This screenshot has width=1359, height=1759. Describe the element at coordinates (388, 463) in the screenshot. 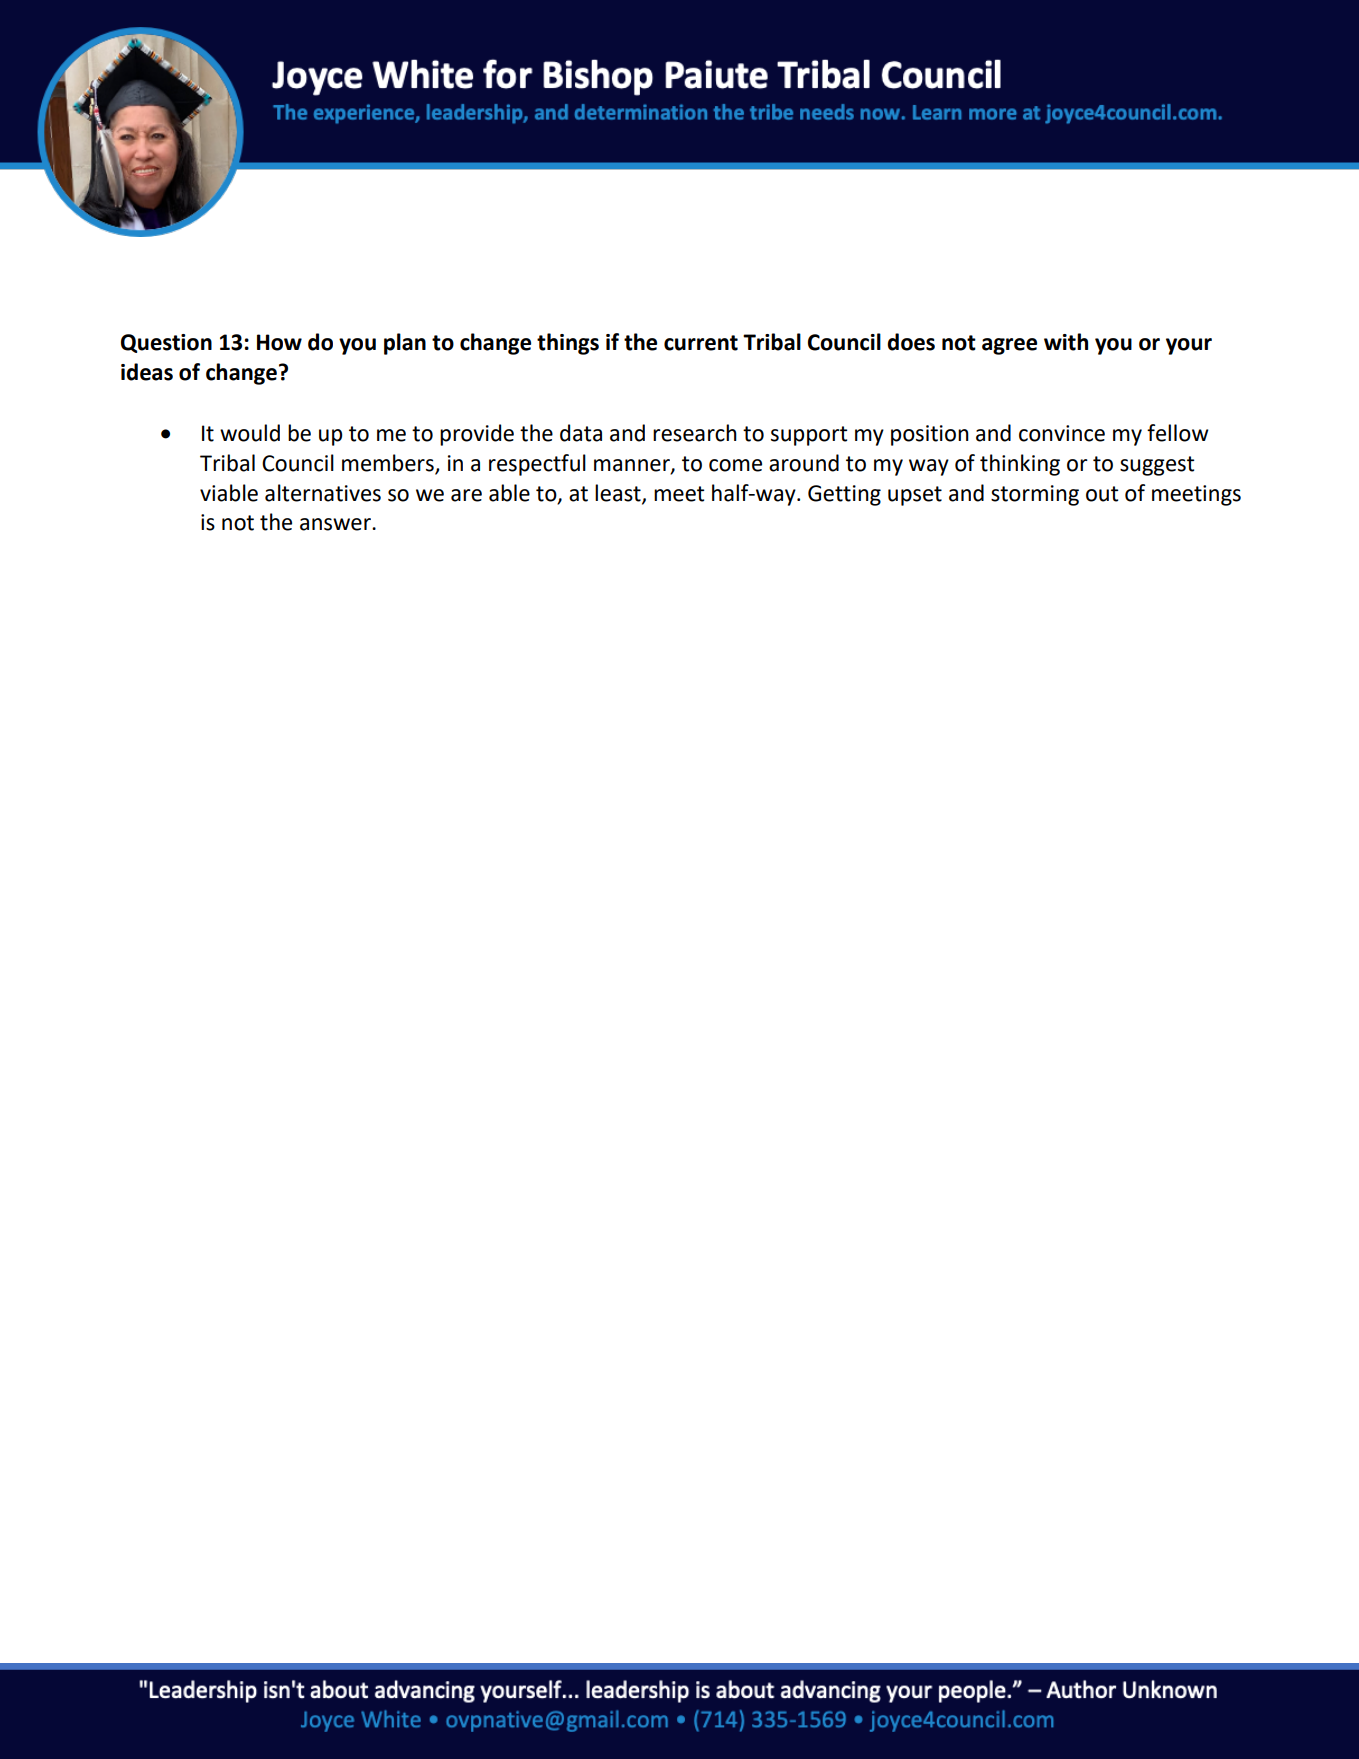

I see `members` at that location.
